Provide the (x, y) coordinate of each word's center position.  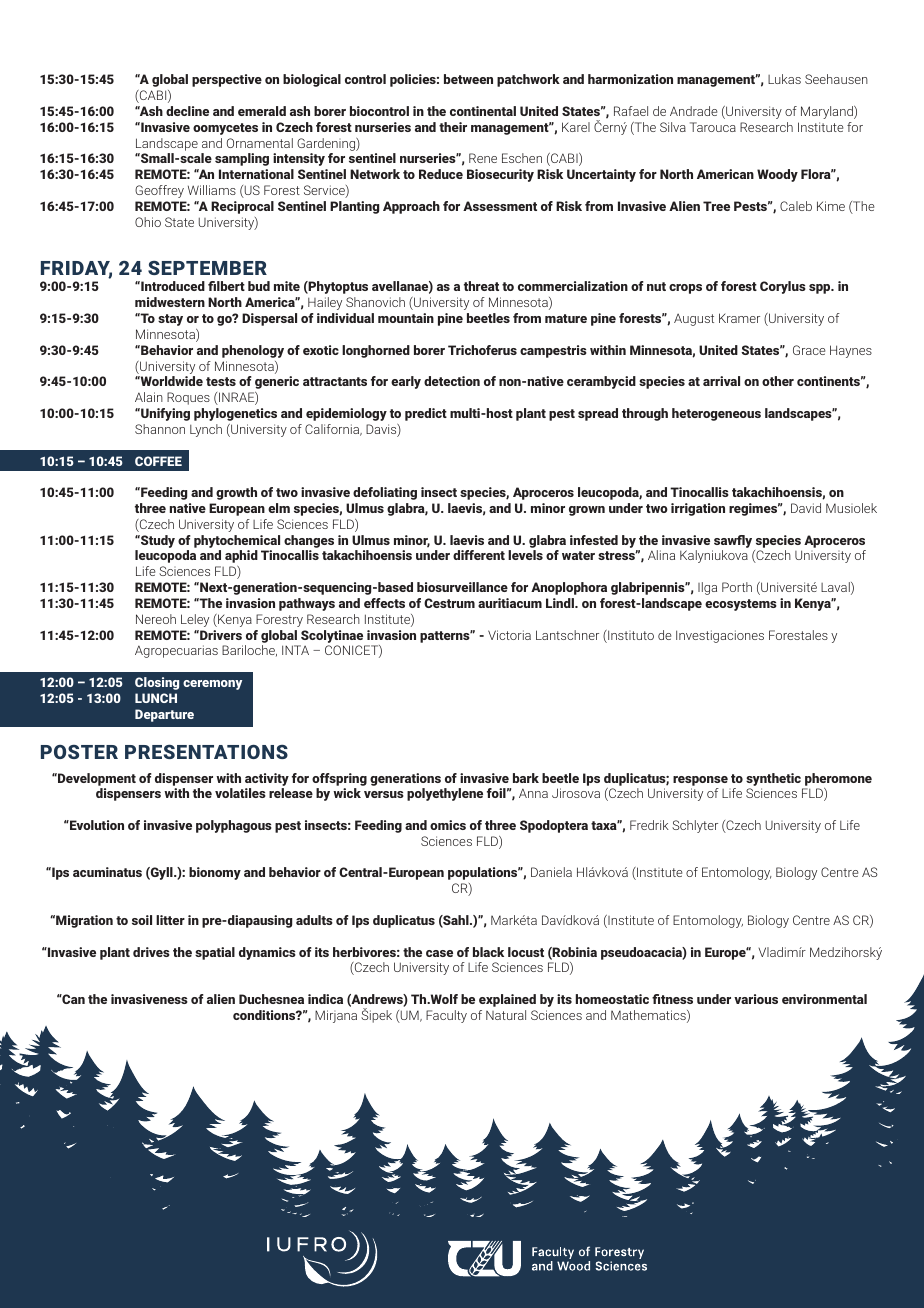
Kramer (739, 318)
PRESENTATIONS (206, 752)
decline (187, 111)
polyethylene (445, 794)
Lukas (784, 79)
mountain (406, 318)
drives (151, 952)
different (479, 555)
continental (483, 111)
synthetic (773, 779)
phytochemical (237, 541)
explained (507, 1000)
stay (170, 320)
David (806, 508)
